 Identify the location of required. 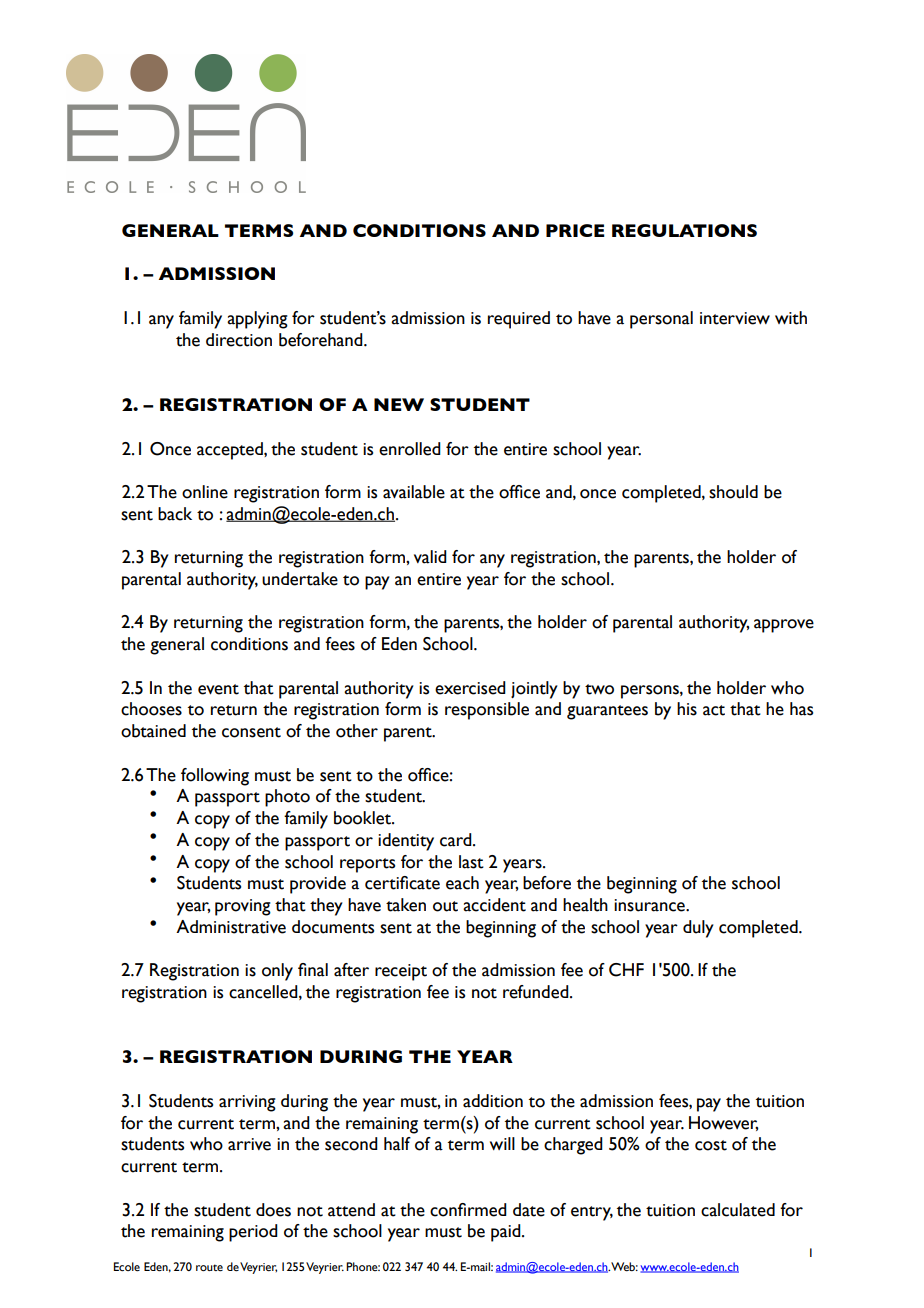
(519, 320).
